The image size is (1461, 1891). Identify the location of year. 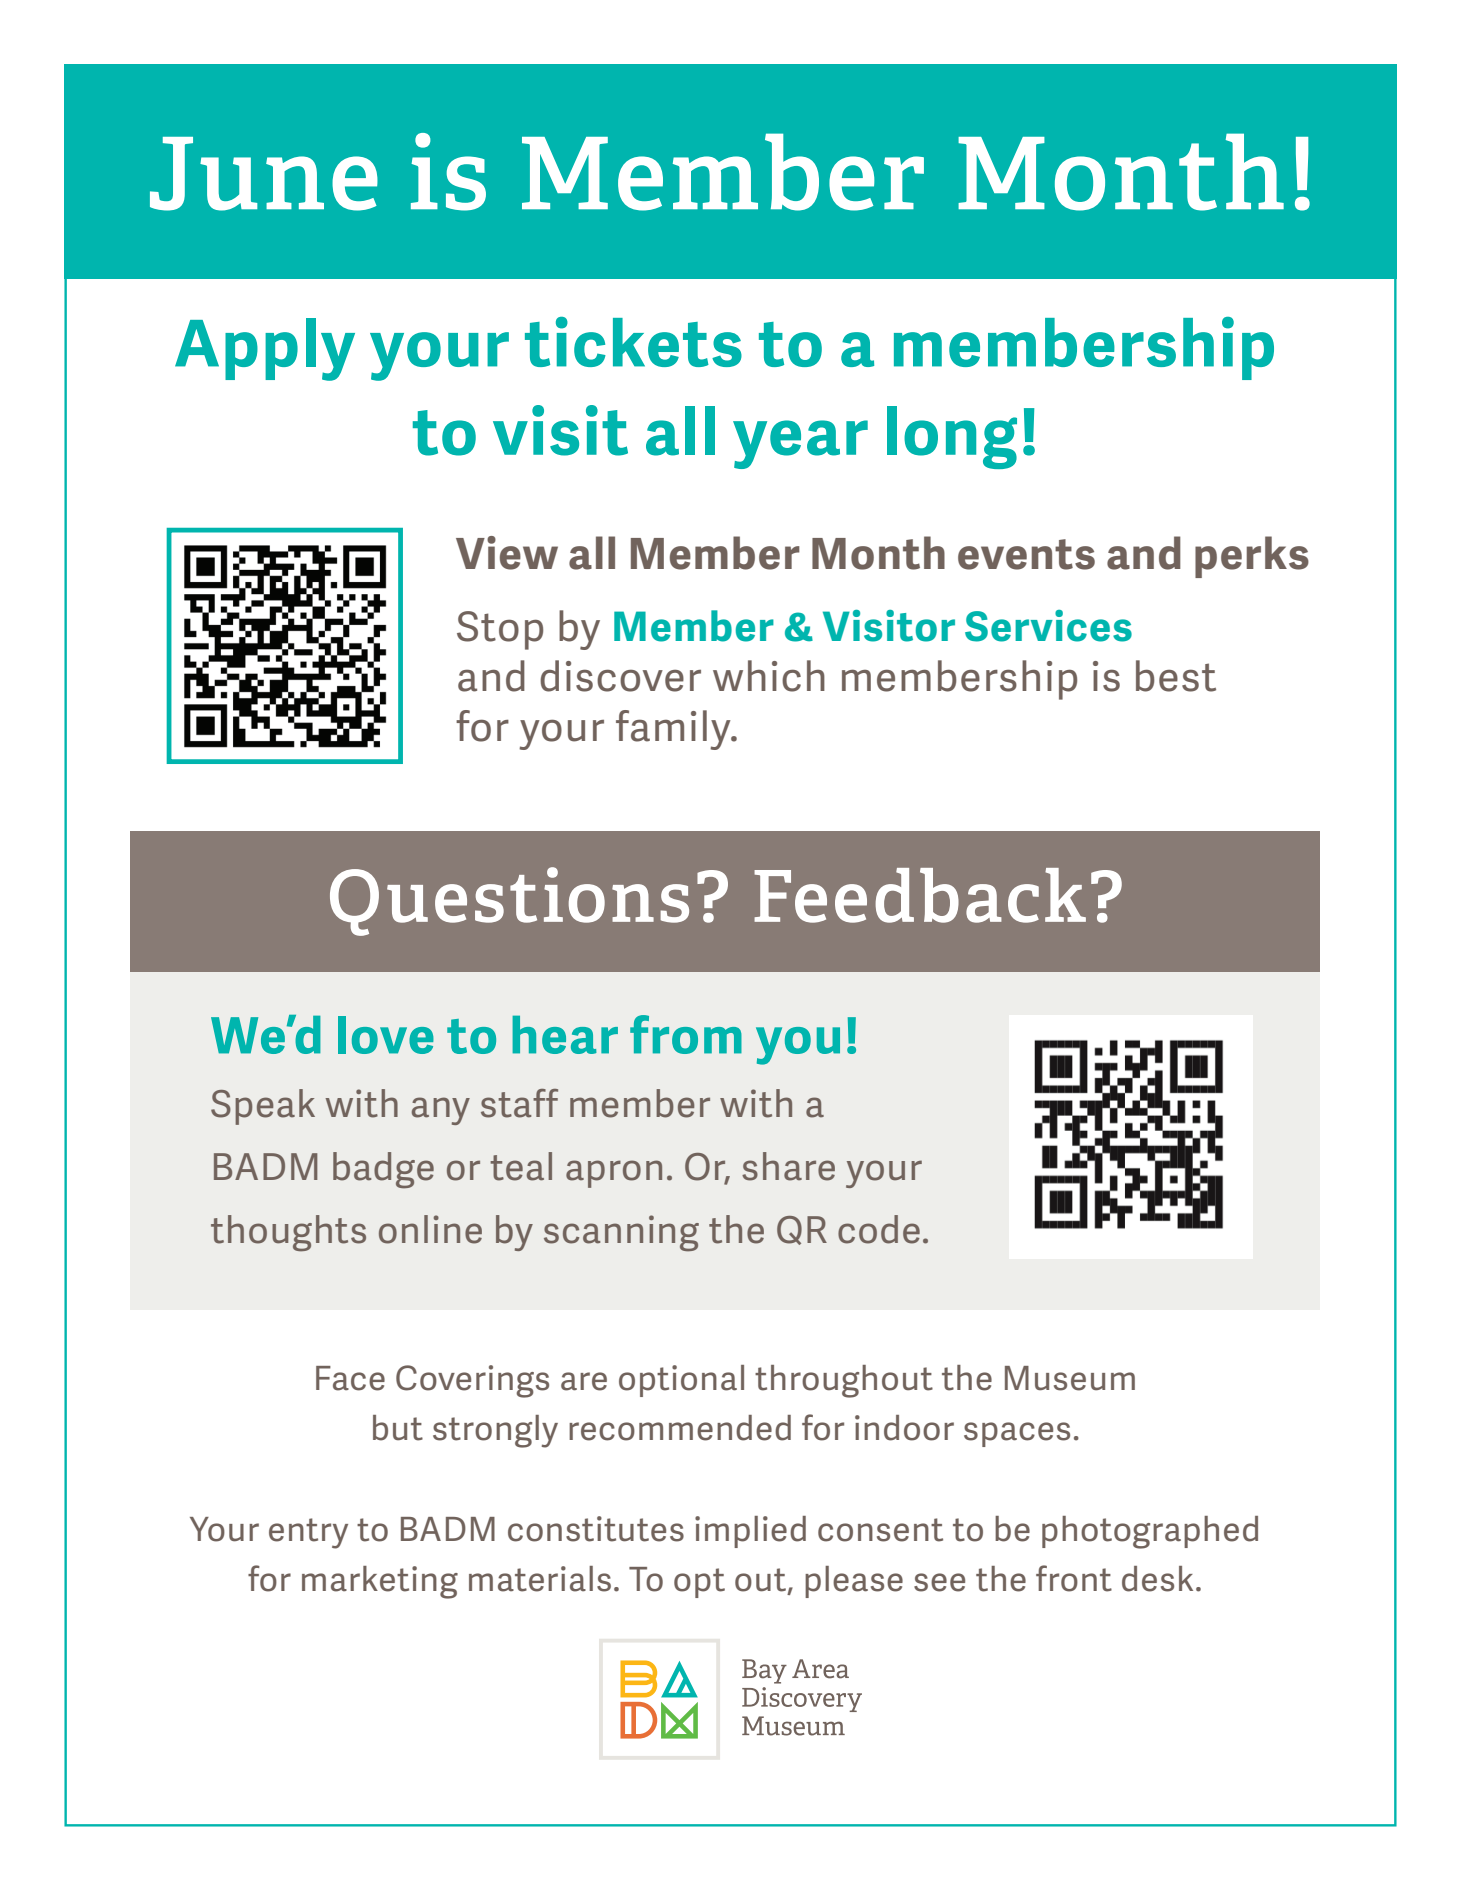
(800, 444).
